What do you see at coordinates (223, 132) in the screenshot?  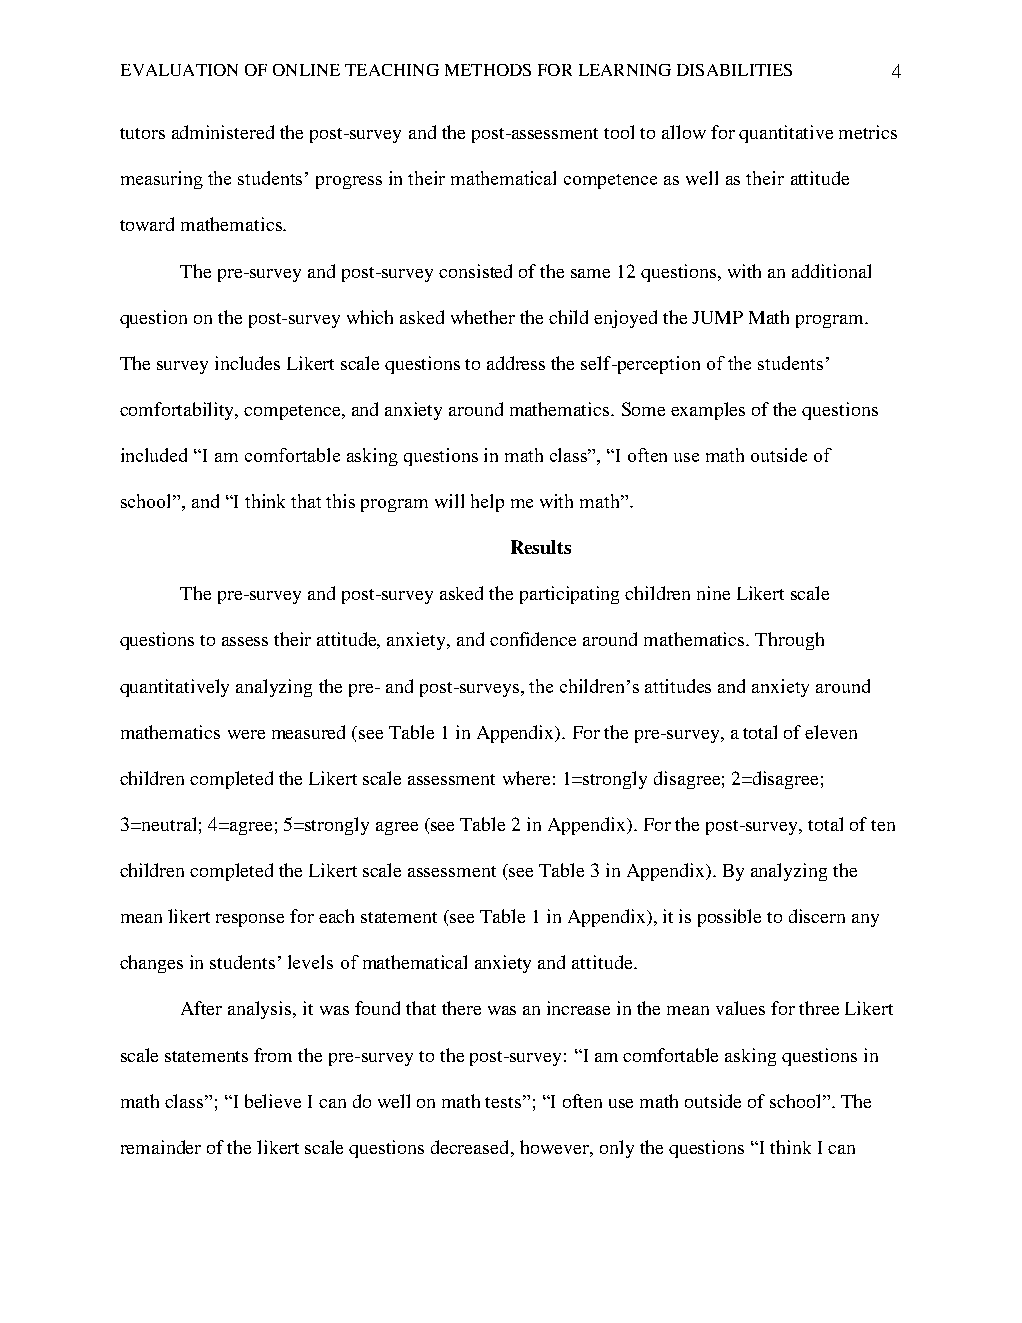 I see `administered` at bounding box center [223, 132].
